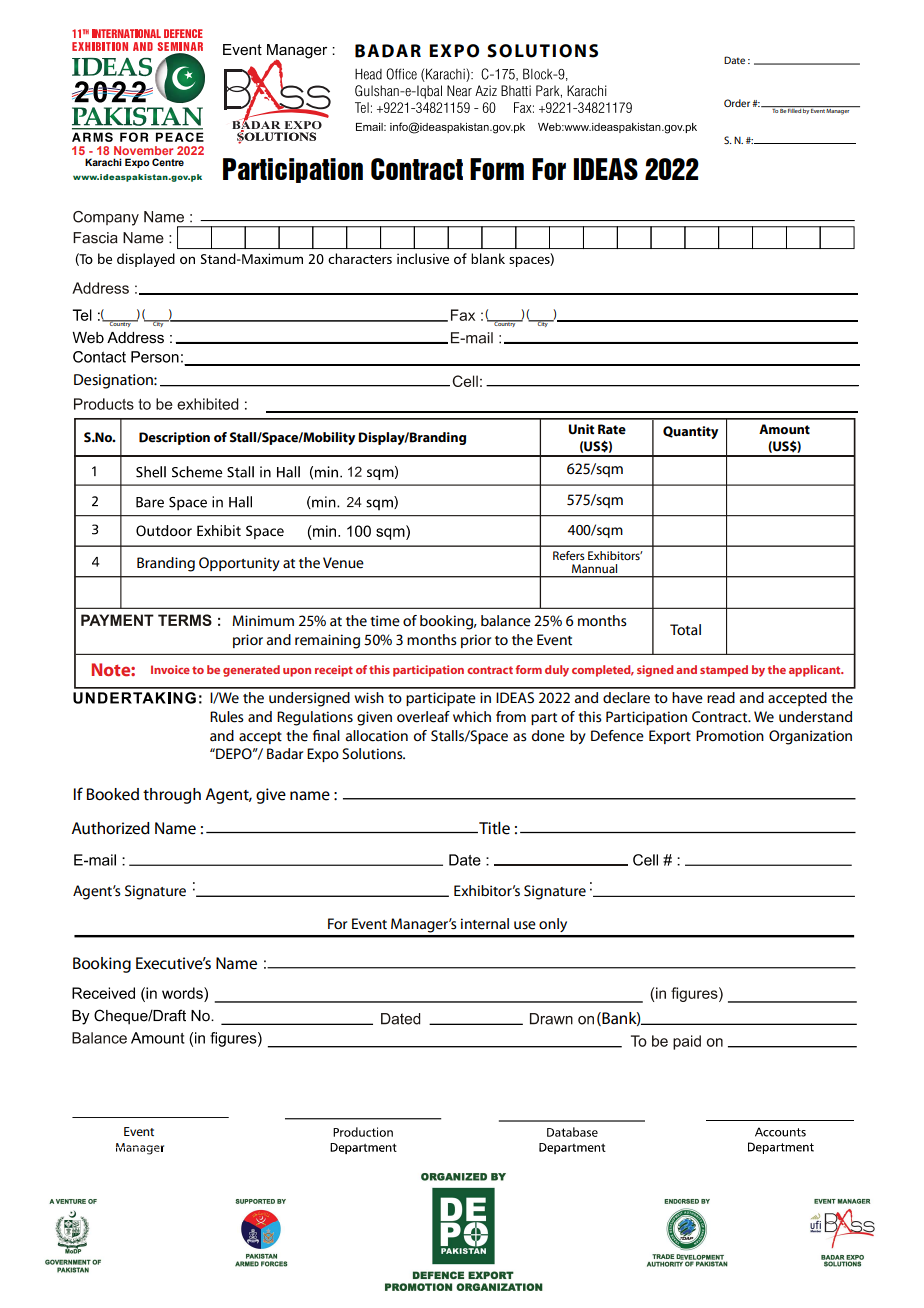 Image resolution: width=924 pixels, height=1308 pixels. What do you see at coordinates (734, 60) in the document?
I see `Date` at bounding box center [734, 60].
